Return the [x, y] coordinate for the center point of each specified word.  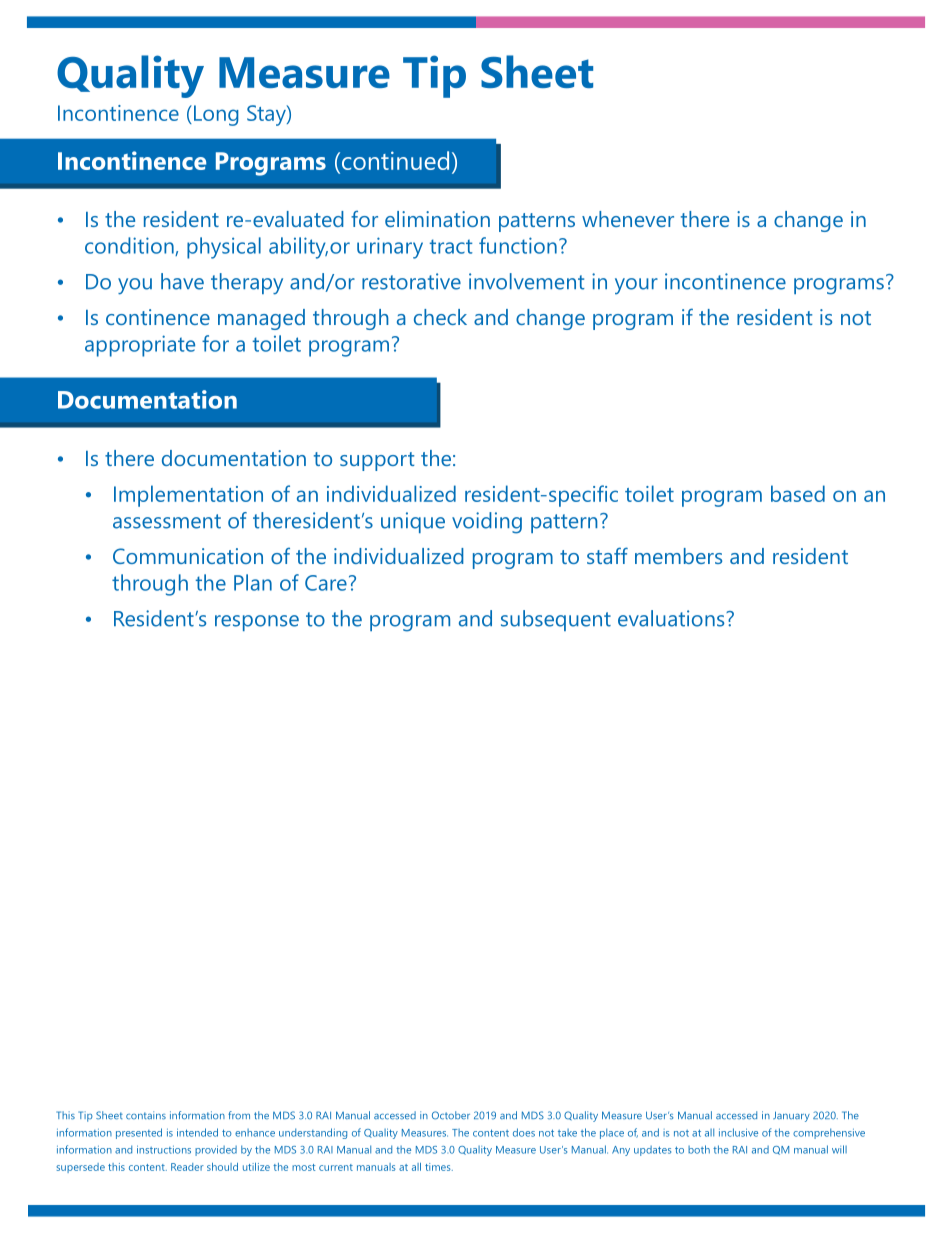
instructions [164, 1149]
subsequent [556, 620]
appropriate [140, 346]
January [791, 1116]
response [257, 623]
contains [146, 1115]
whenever [628, 219]
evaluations [672, 618]
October [451, 1115]
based [798, 493]
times [439, 1167]
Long [215, 115]
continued [394, 160]
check [440, 317]
